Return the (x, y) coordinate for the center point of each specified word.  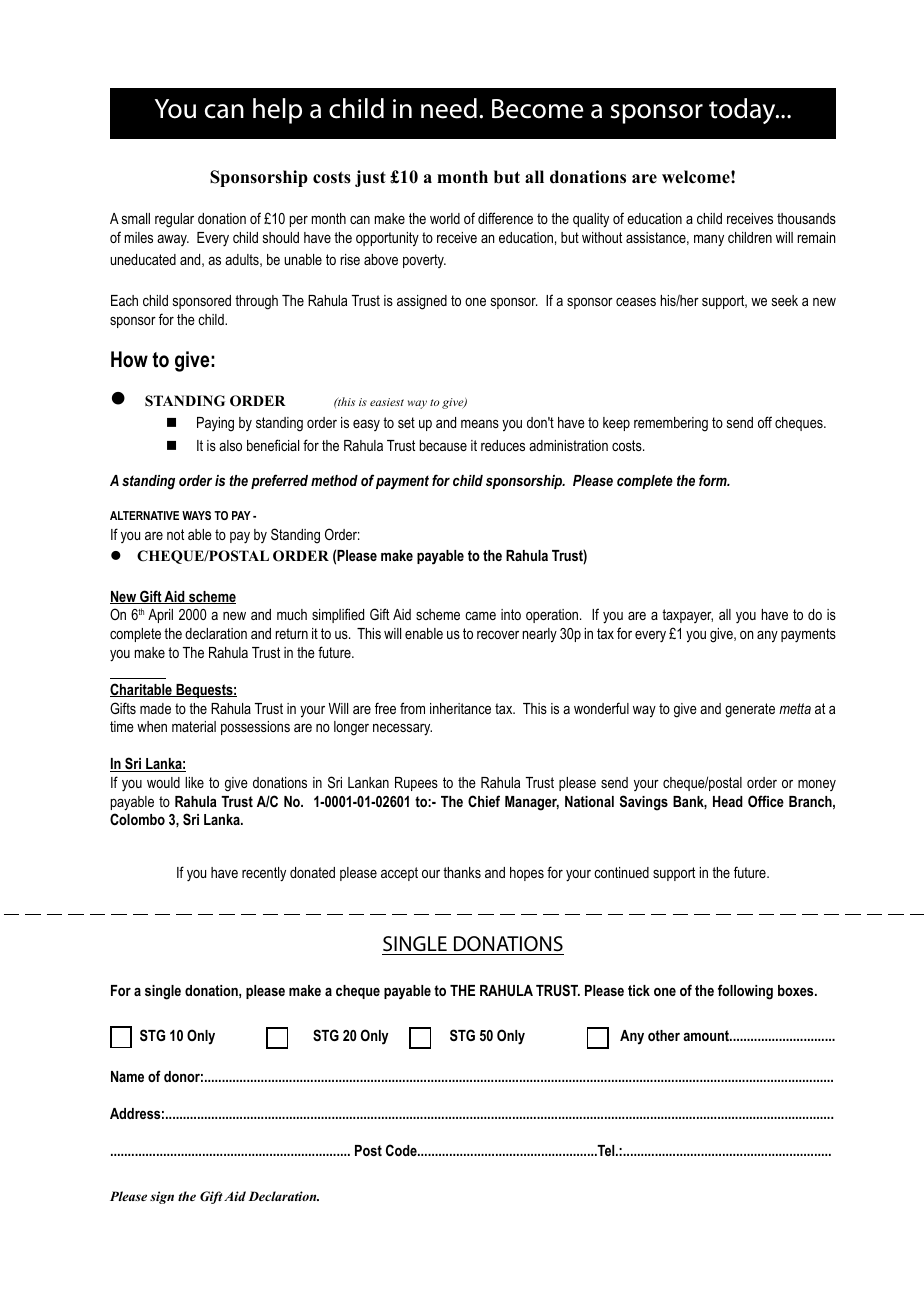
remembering (671, 424)
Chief (484, 801)
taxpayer (687, 616)
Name (127, 1076)
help (277, 111)
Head (728, 801)
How (129, 359)
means (480, 423)
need (449, 108)
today (743, 111)
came (480, 615)
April (160, 616)
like (194, 782)
